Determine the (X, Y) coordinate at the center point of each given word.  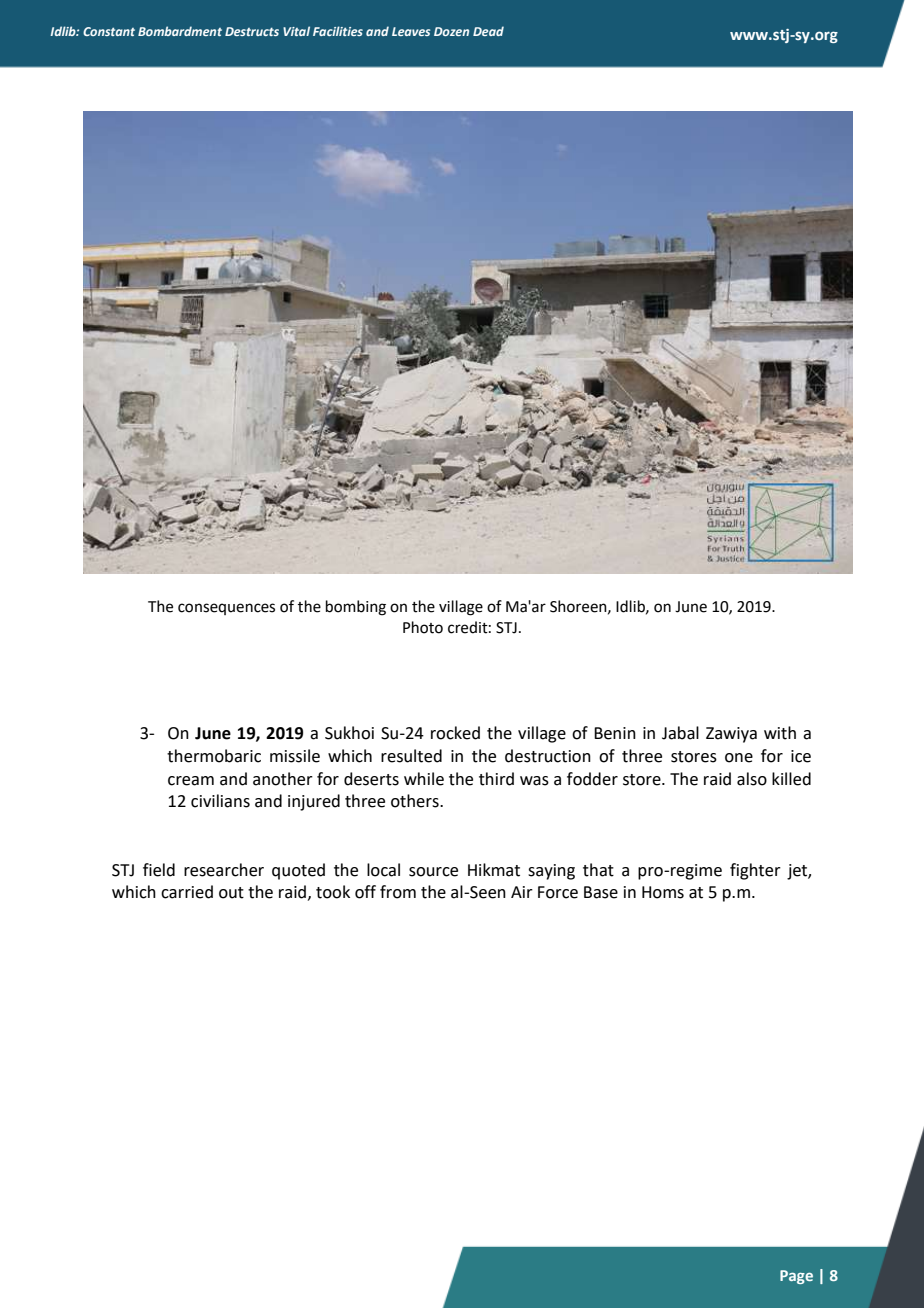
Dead (488, 31)
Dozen (451, 31)
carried (187, 892)
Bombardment (180, 31)
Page (796, 1277)
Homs (663, 892)
